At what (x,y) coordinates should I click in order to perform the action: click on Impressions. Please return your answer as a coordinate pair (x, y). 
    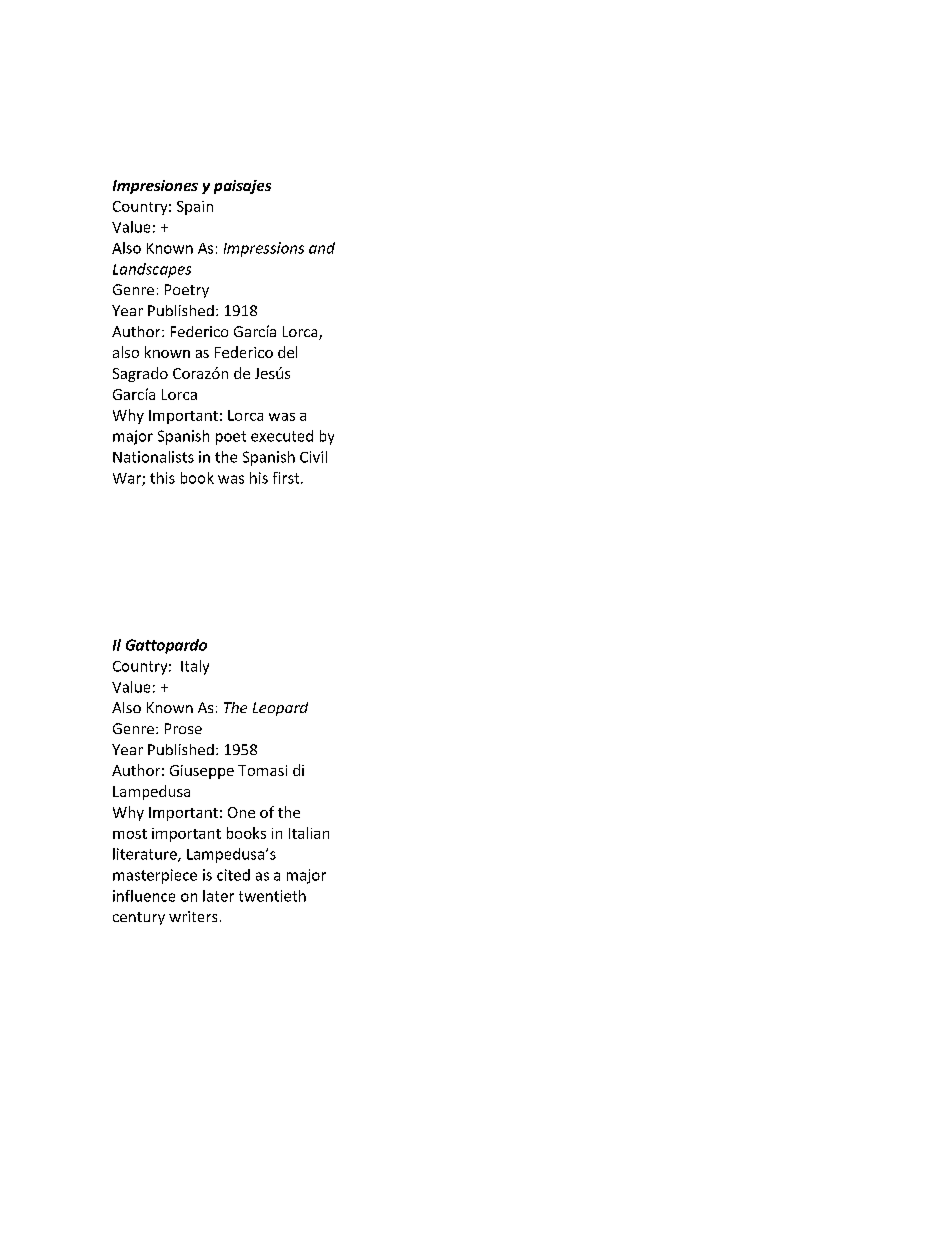
    Looking at the image, I should click on (264, 249).
